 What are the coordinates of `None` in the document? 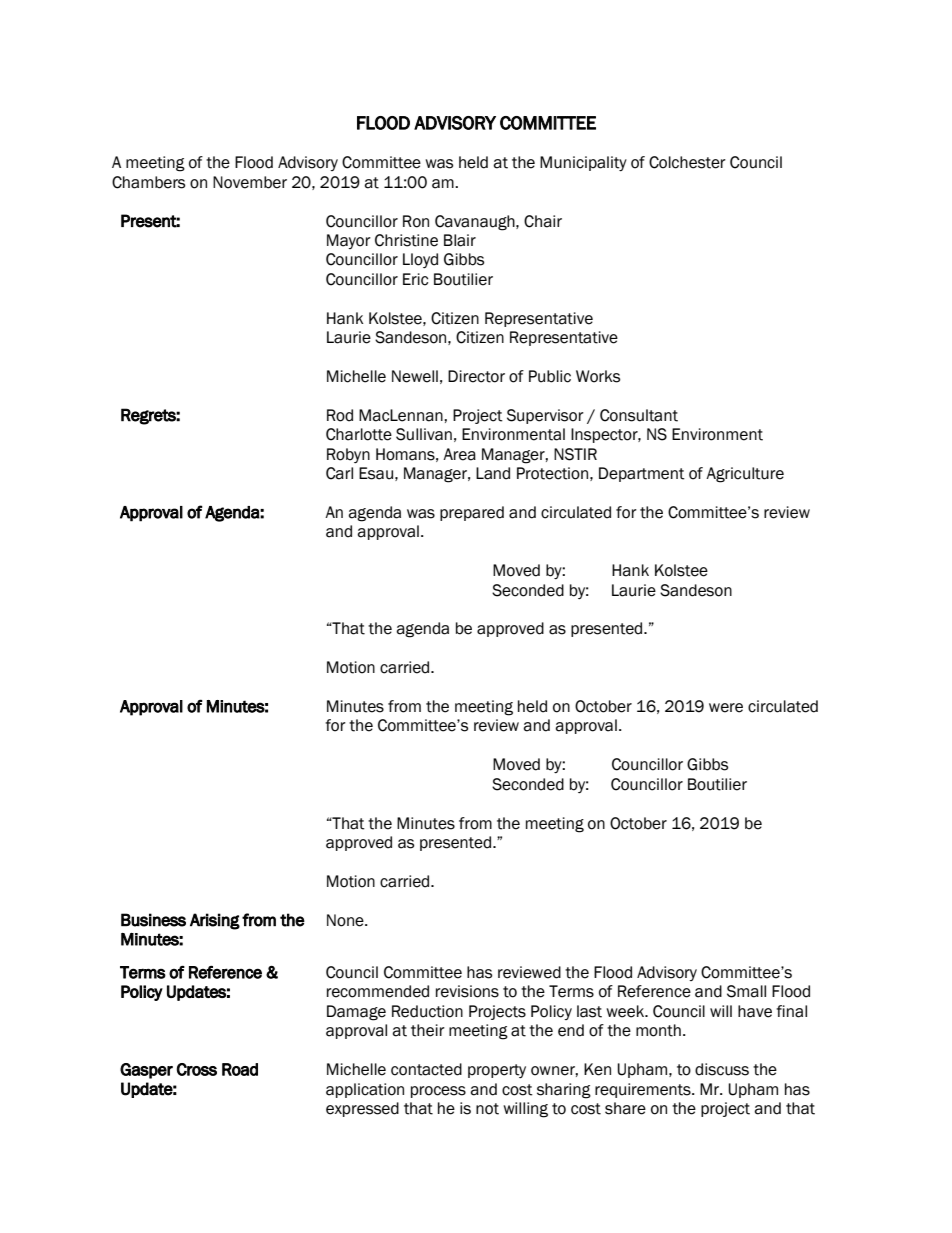 It's located at (346, 920).
